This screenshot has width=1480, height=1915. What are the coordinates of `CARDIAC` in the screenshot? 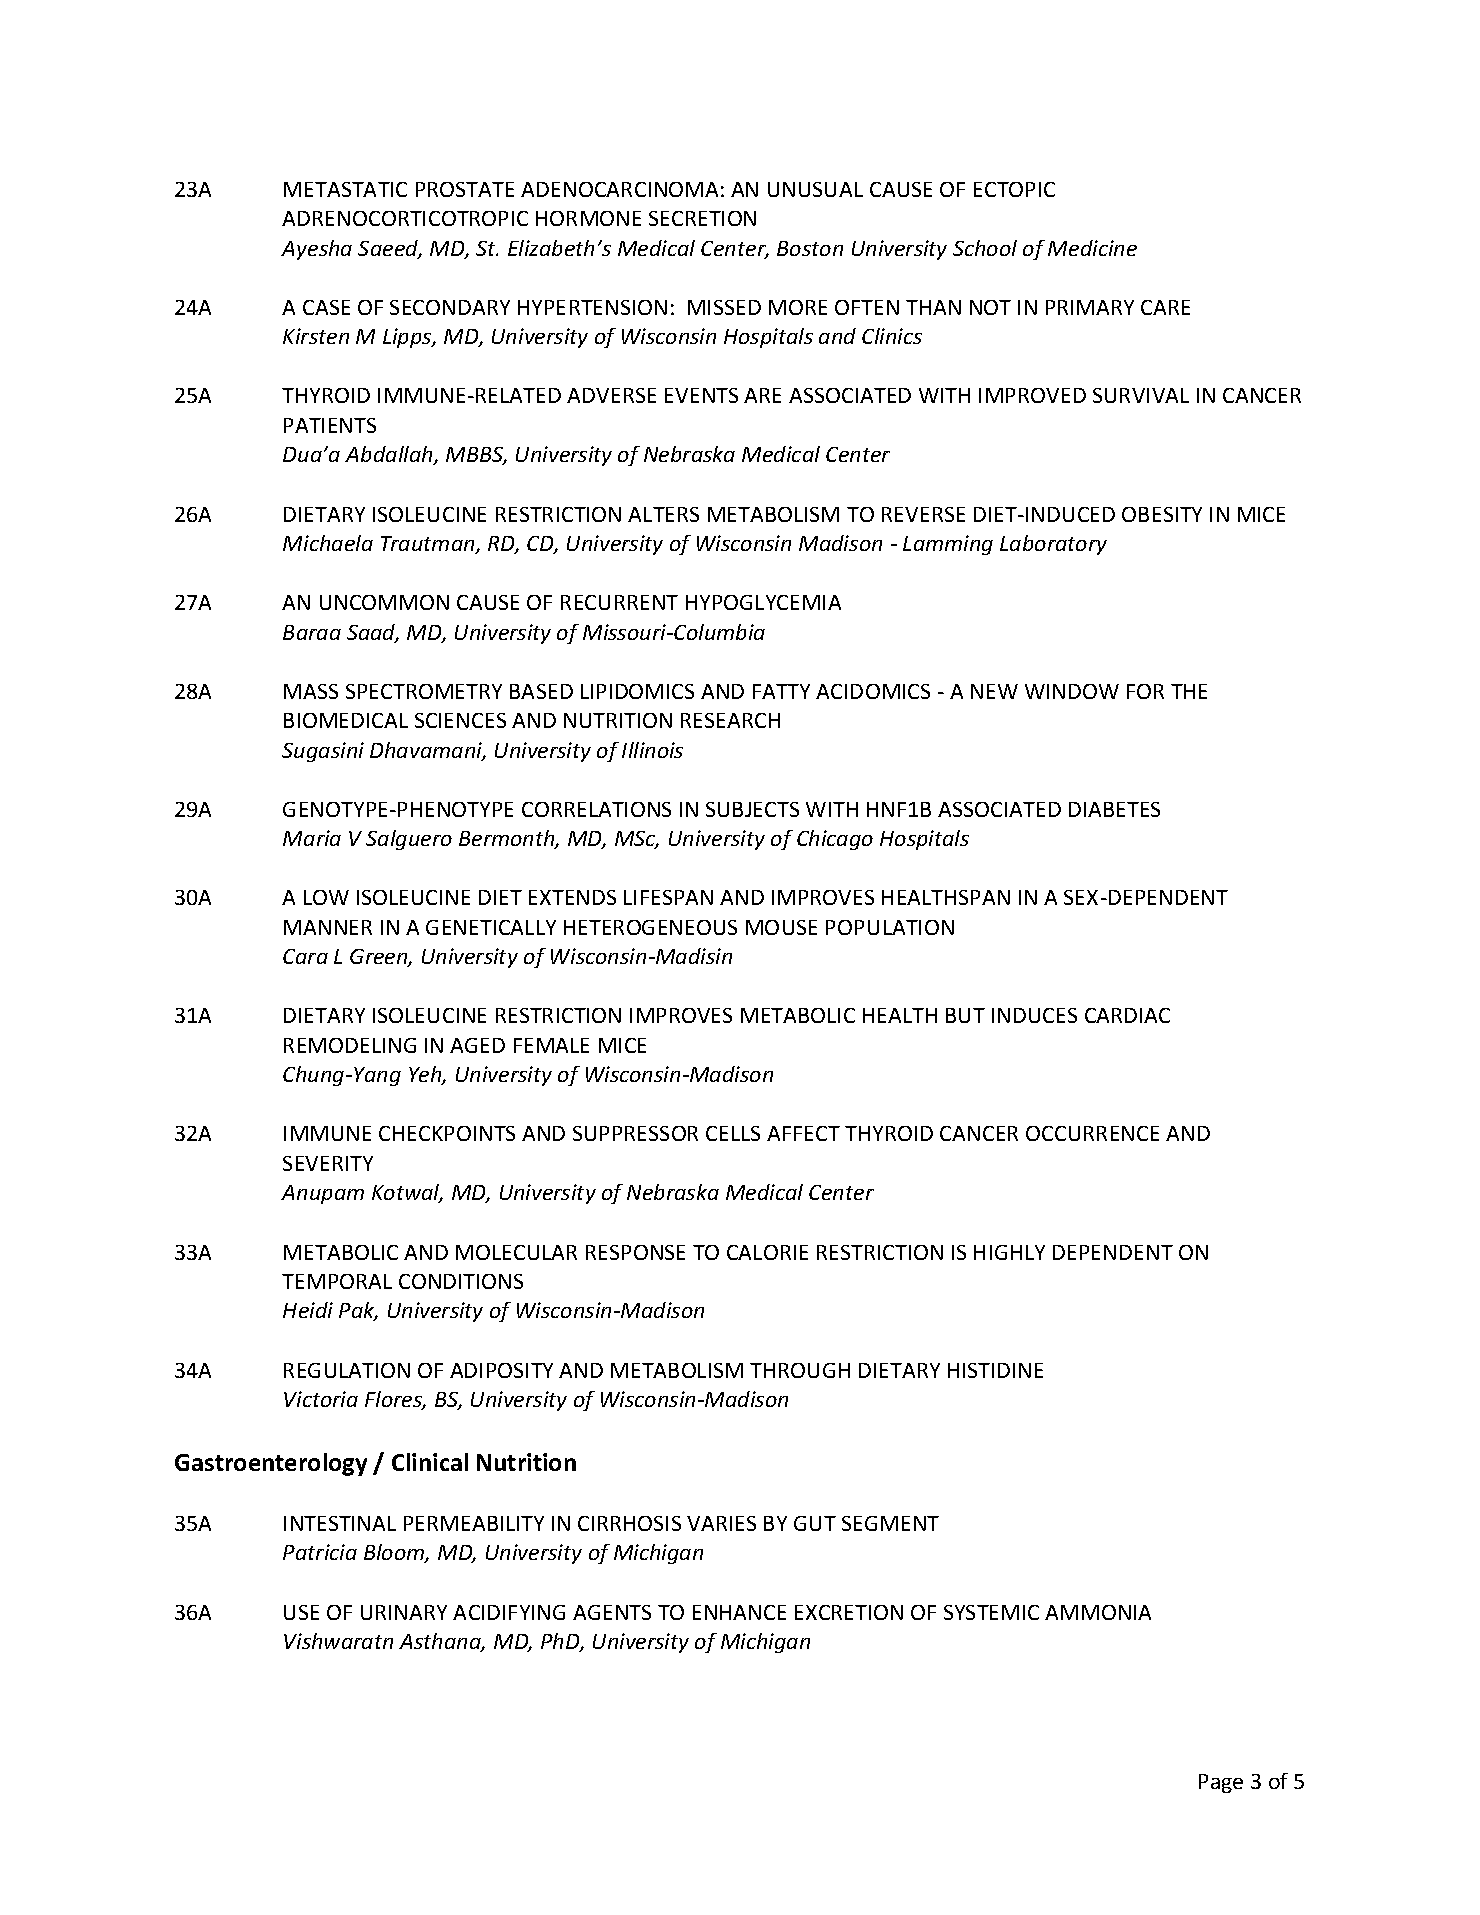 It's located at (1127, 1015).
